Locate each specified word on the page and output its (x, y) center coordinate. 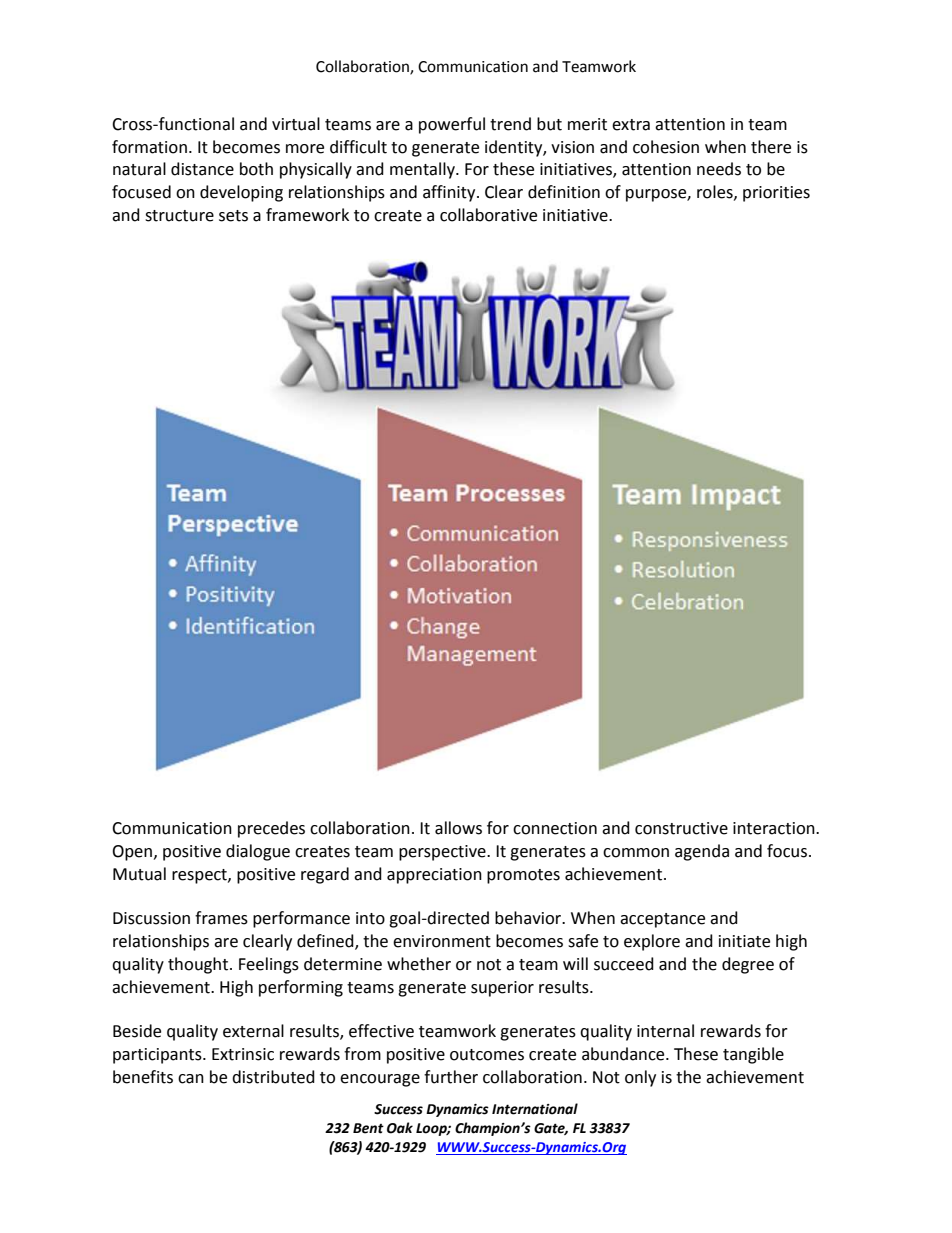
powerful (452, 125)
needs (719, 169)
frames (221, 918)
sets (233, 216)
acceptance (662, 920)
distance (202, 169)
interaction (775, 828)
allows (458, 828)
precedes (271, 829)
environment (442, 941)
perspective (443, 853)
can (191, 1079)
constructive (681, 828)
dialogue (258, 852)
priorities (776, 194)
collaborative (488, 215)
